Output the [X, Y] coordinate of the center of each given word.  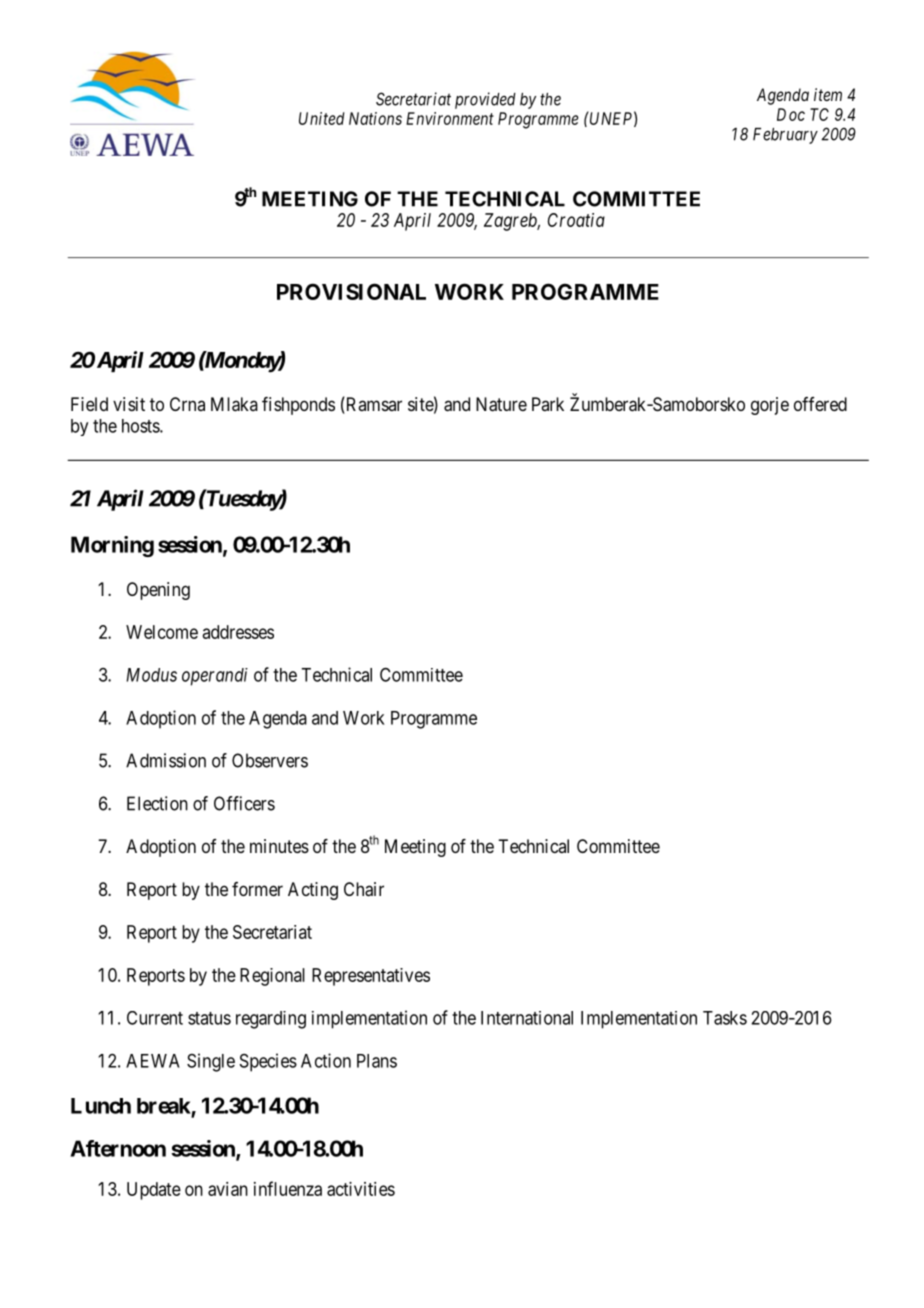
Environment [450, 118]
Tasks [725, 1018]
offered [820, 404]
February [785, 136]
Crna [187, 404]
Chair [364, 889]
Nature [501, 404]
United [321, 118]
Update [154, 1191]
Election [157, 803]
